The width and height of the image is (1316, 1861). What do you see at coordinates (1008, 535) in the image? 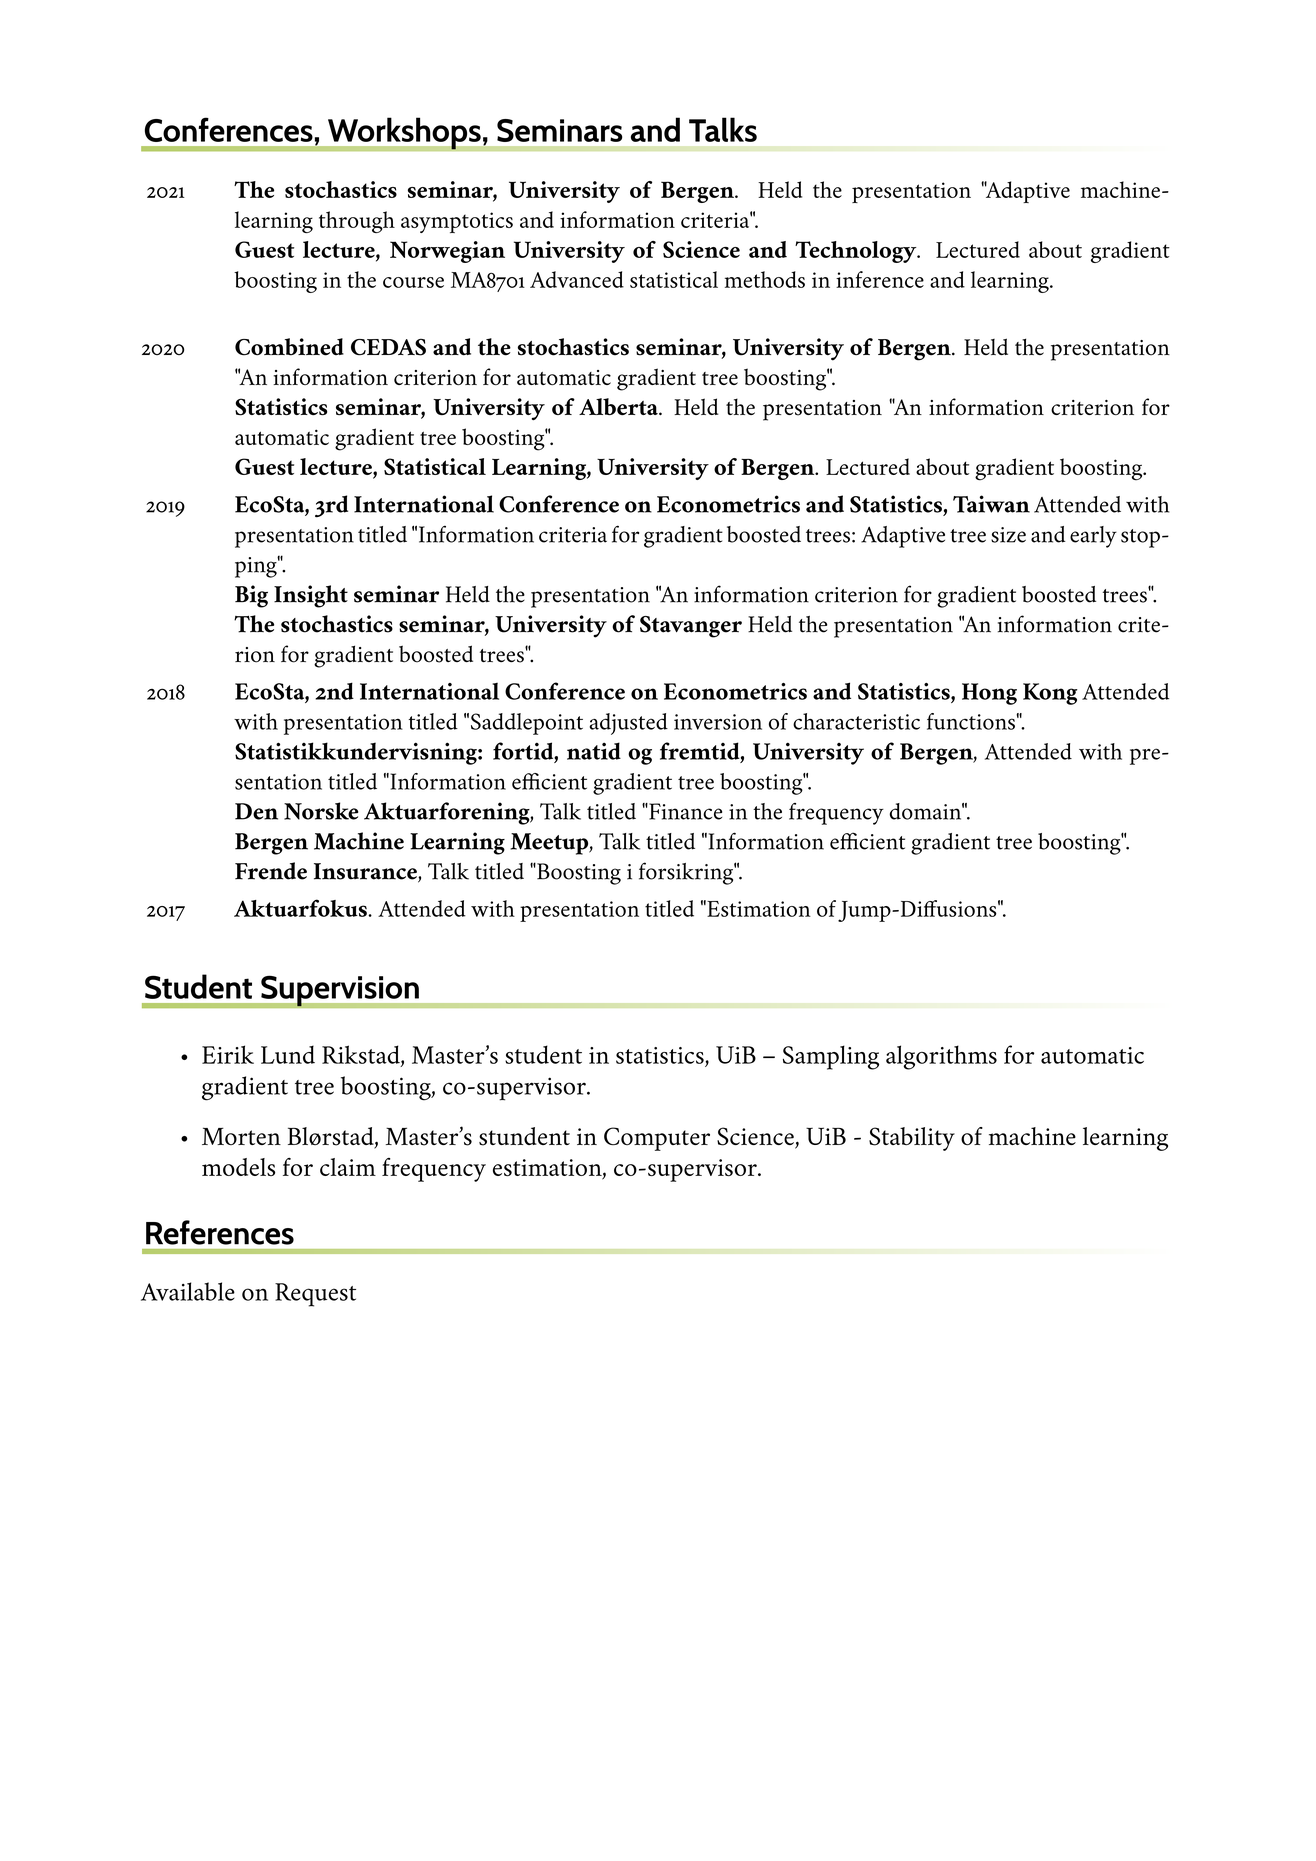
I see `size` at bounding box center [1008, 535].
